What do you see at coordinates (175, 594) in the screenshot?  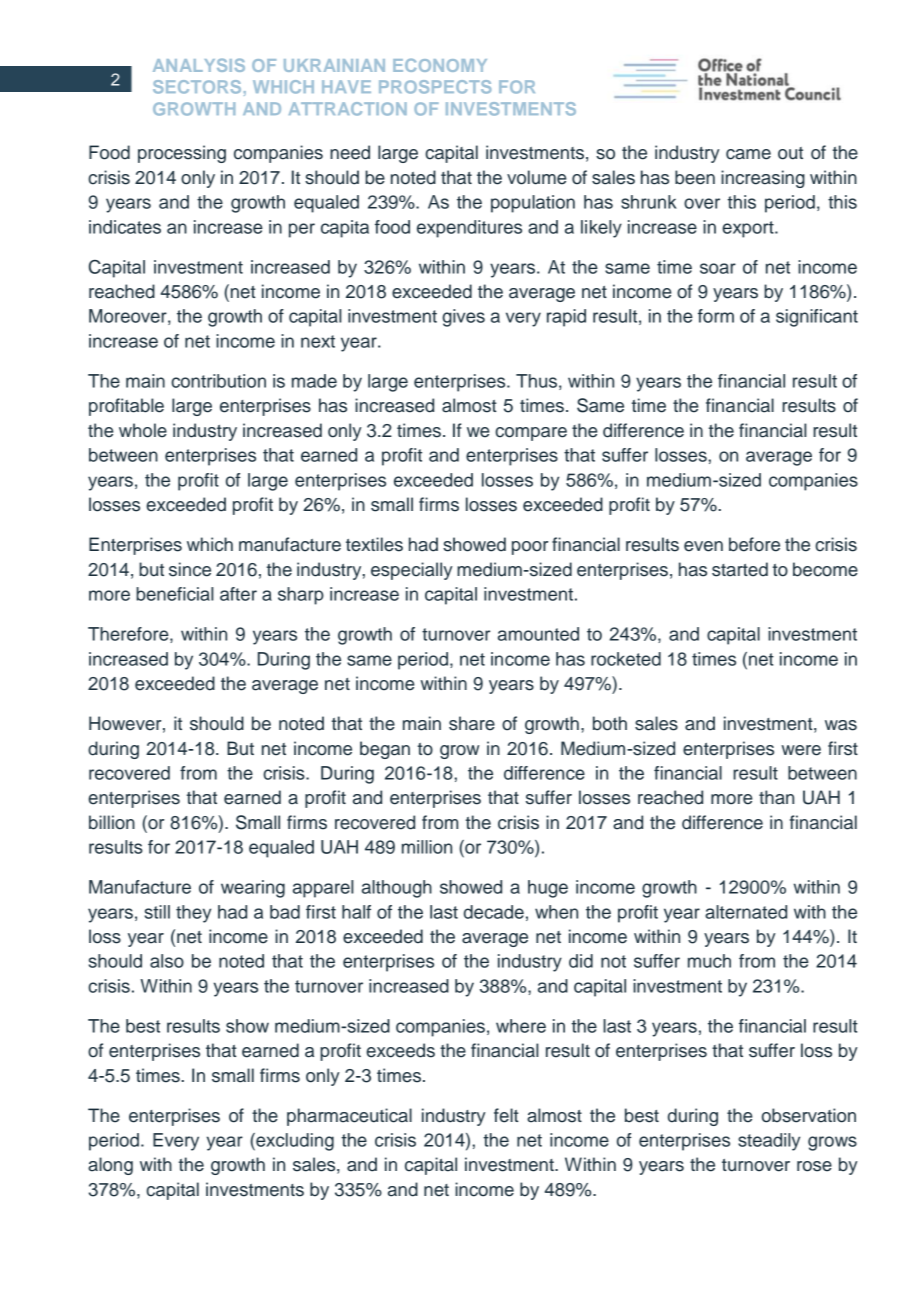 I see `beneficial` at bounding box center [175, 594].
